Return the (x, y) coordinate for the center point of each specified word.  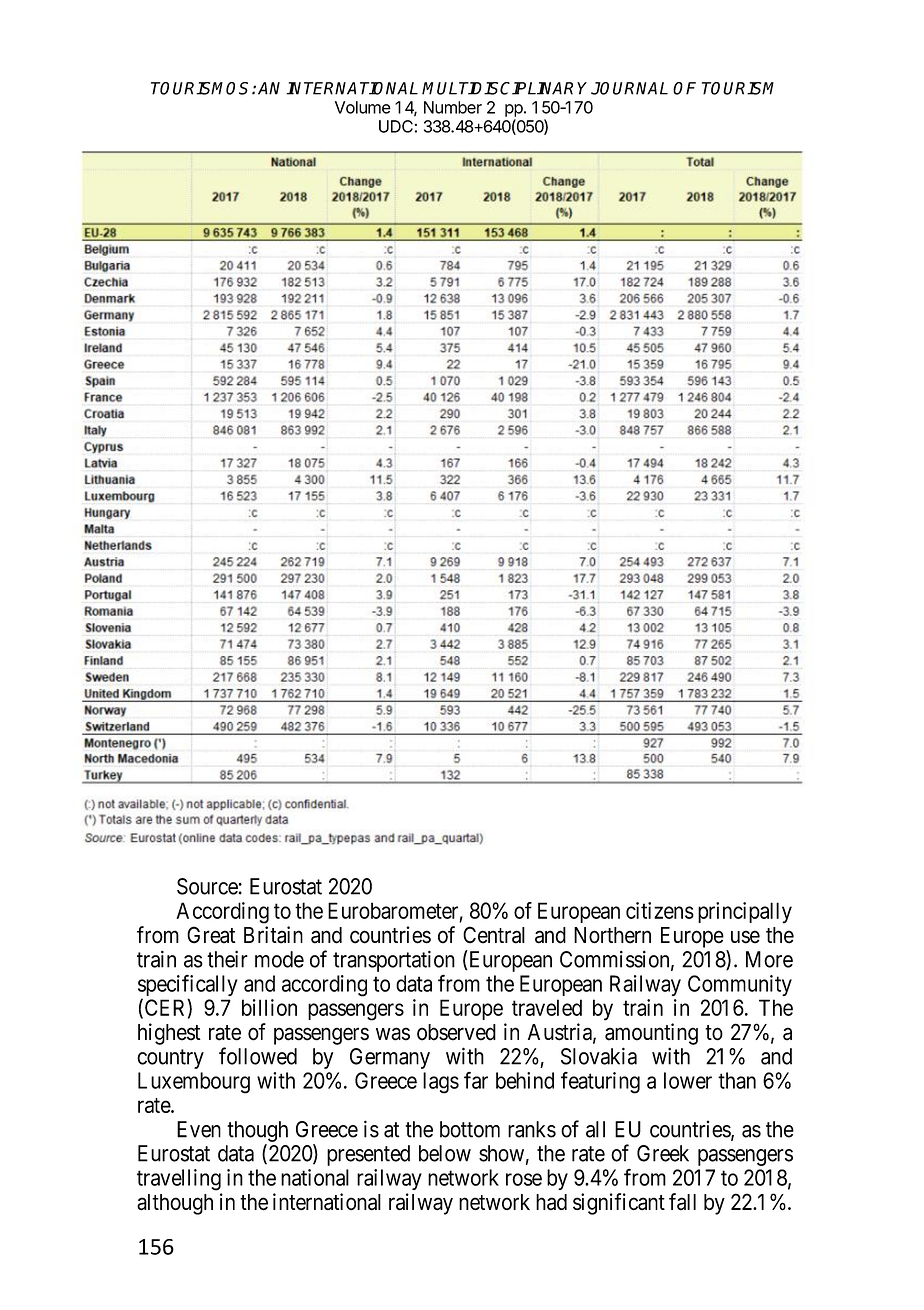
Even (199, 1129)
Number (453, 107)
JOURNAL (629, 88)
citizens (660, 910)
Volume (363, 107)
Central (494, 935)
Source (207, 886)
